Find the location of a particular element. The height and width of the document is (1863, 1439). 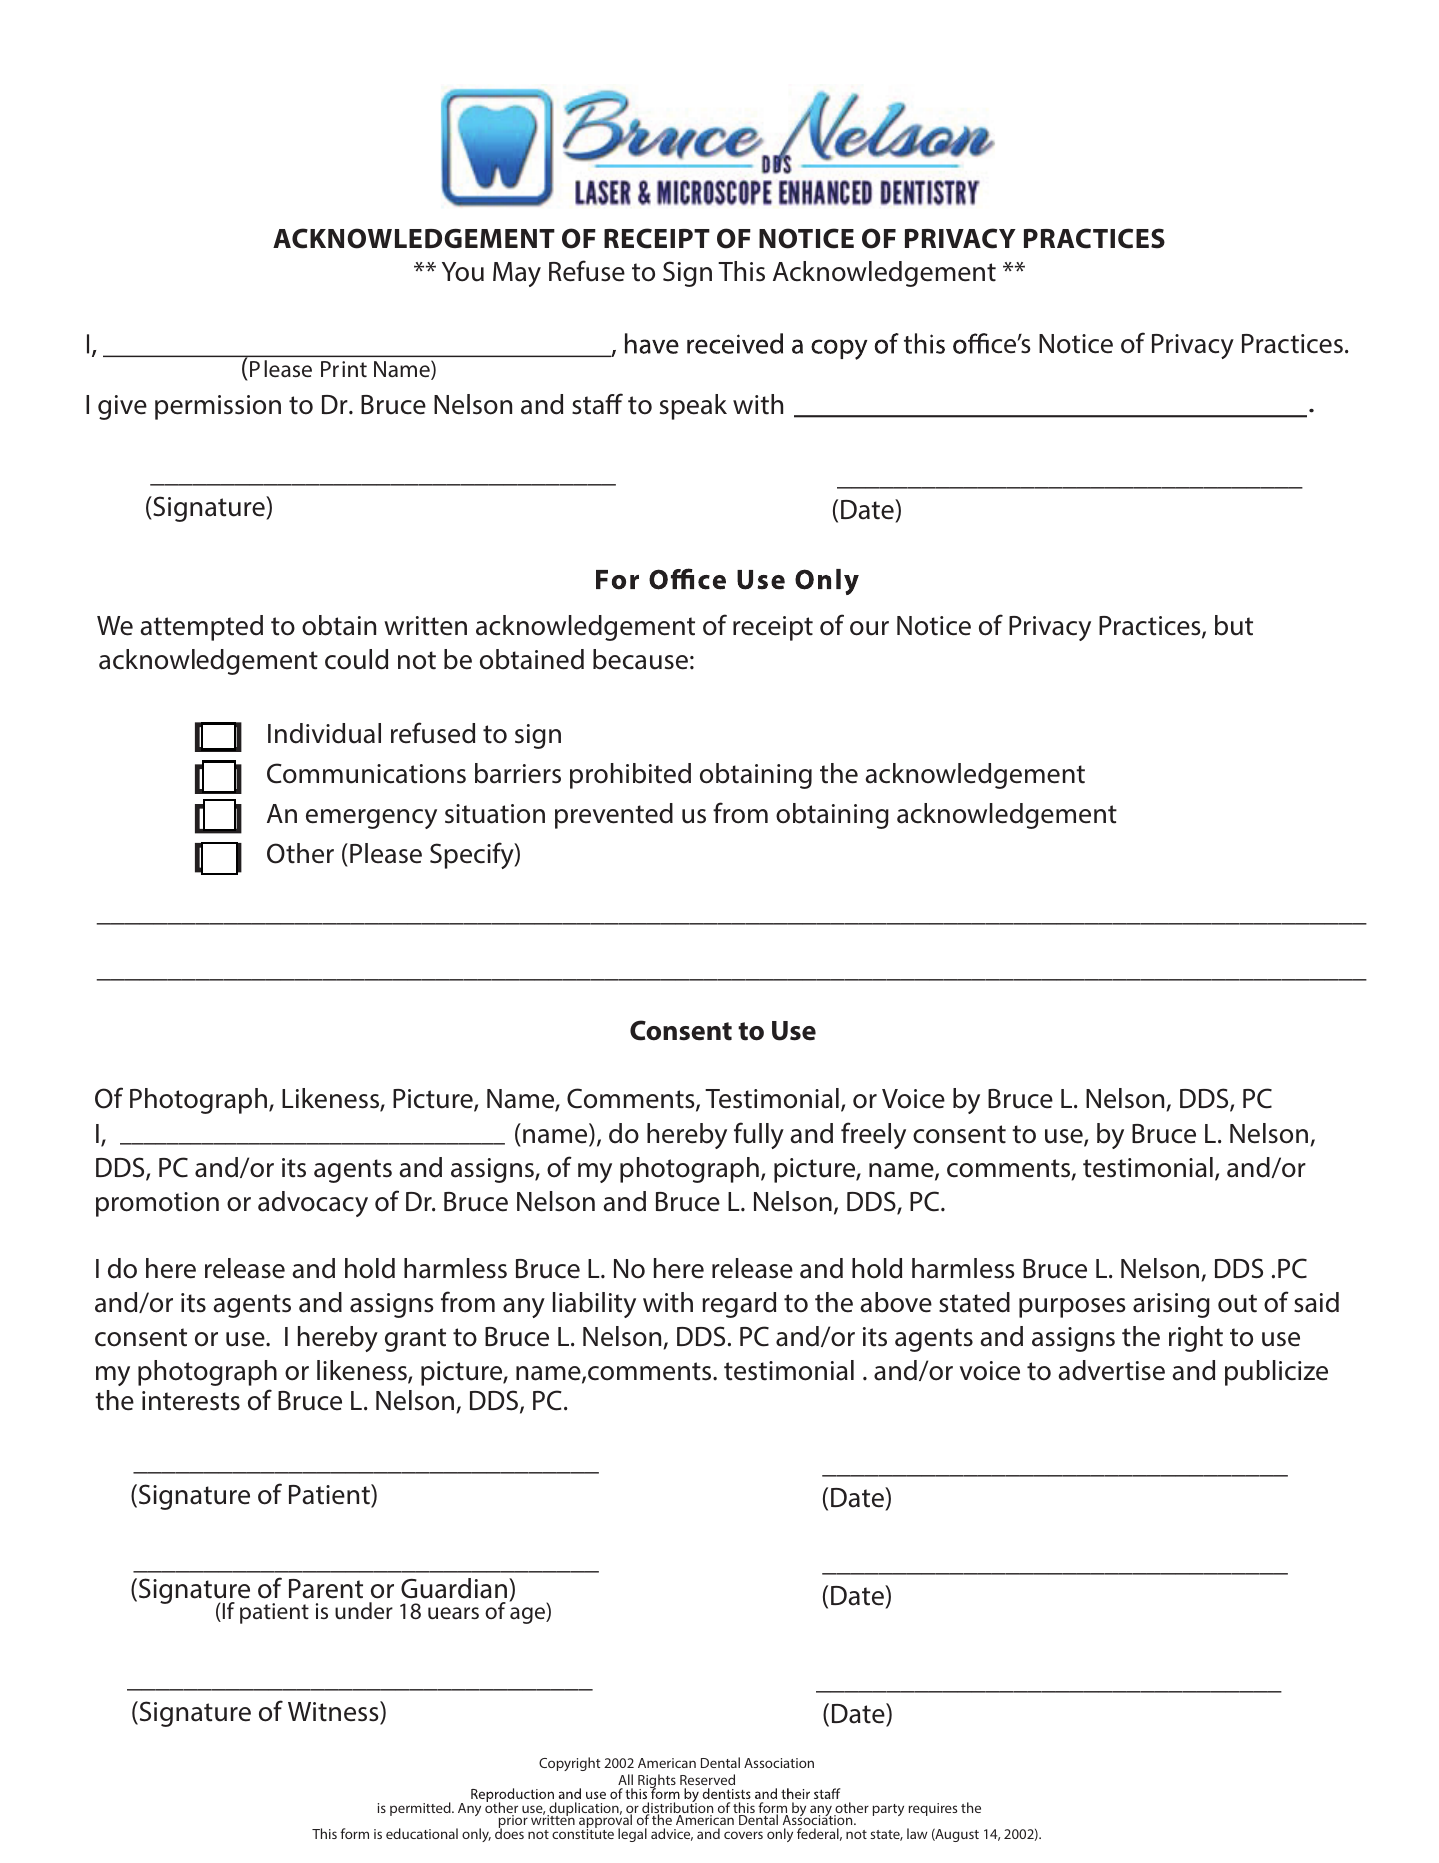

our is located at coordinates (869, 628).
